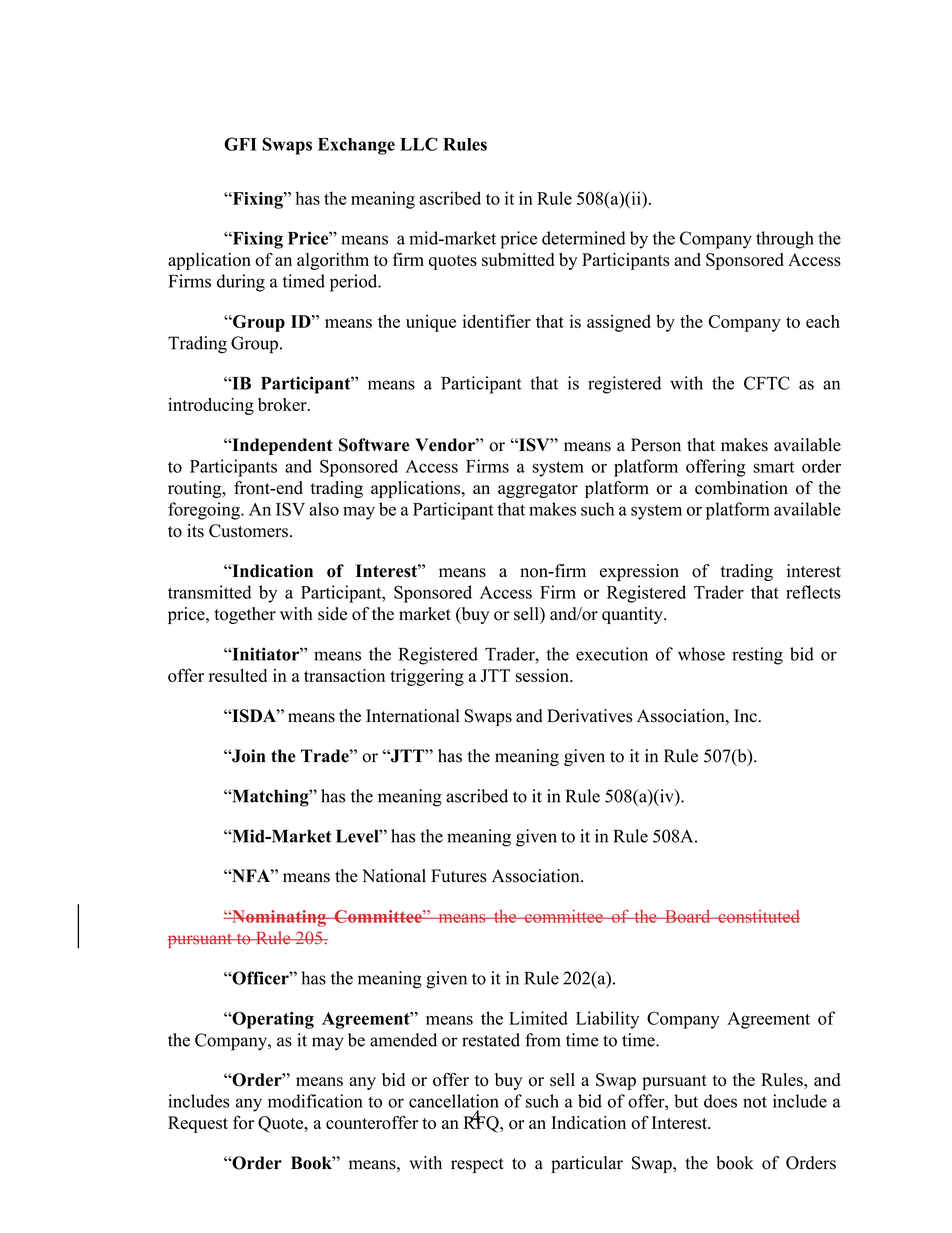 The width and height of the screenshot is (952, 1233). What do you see at coordinates (758, 916) in the screenshot?
I see `constituted` at bounding box center [758, 916].
